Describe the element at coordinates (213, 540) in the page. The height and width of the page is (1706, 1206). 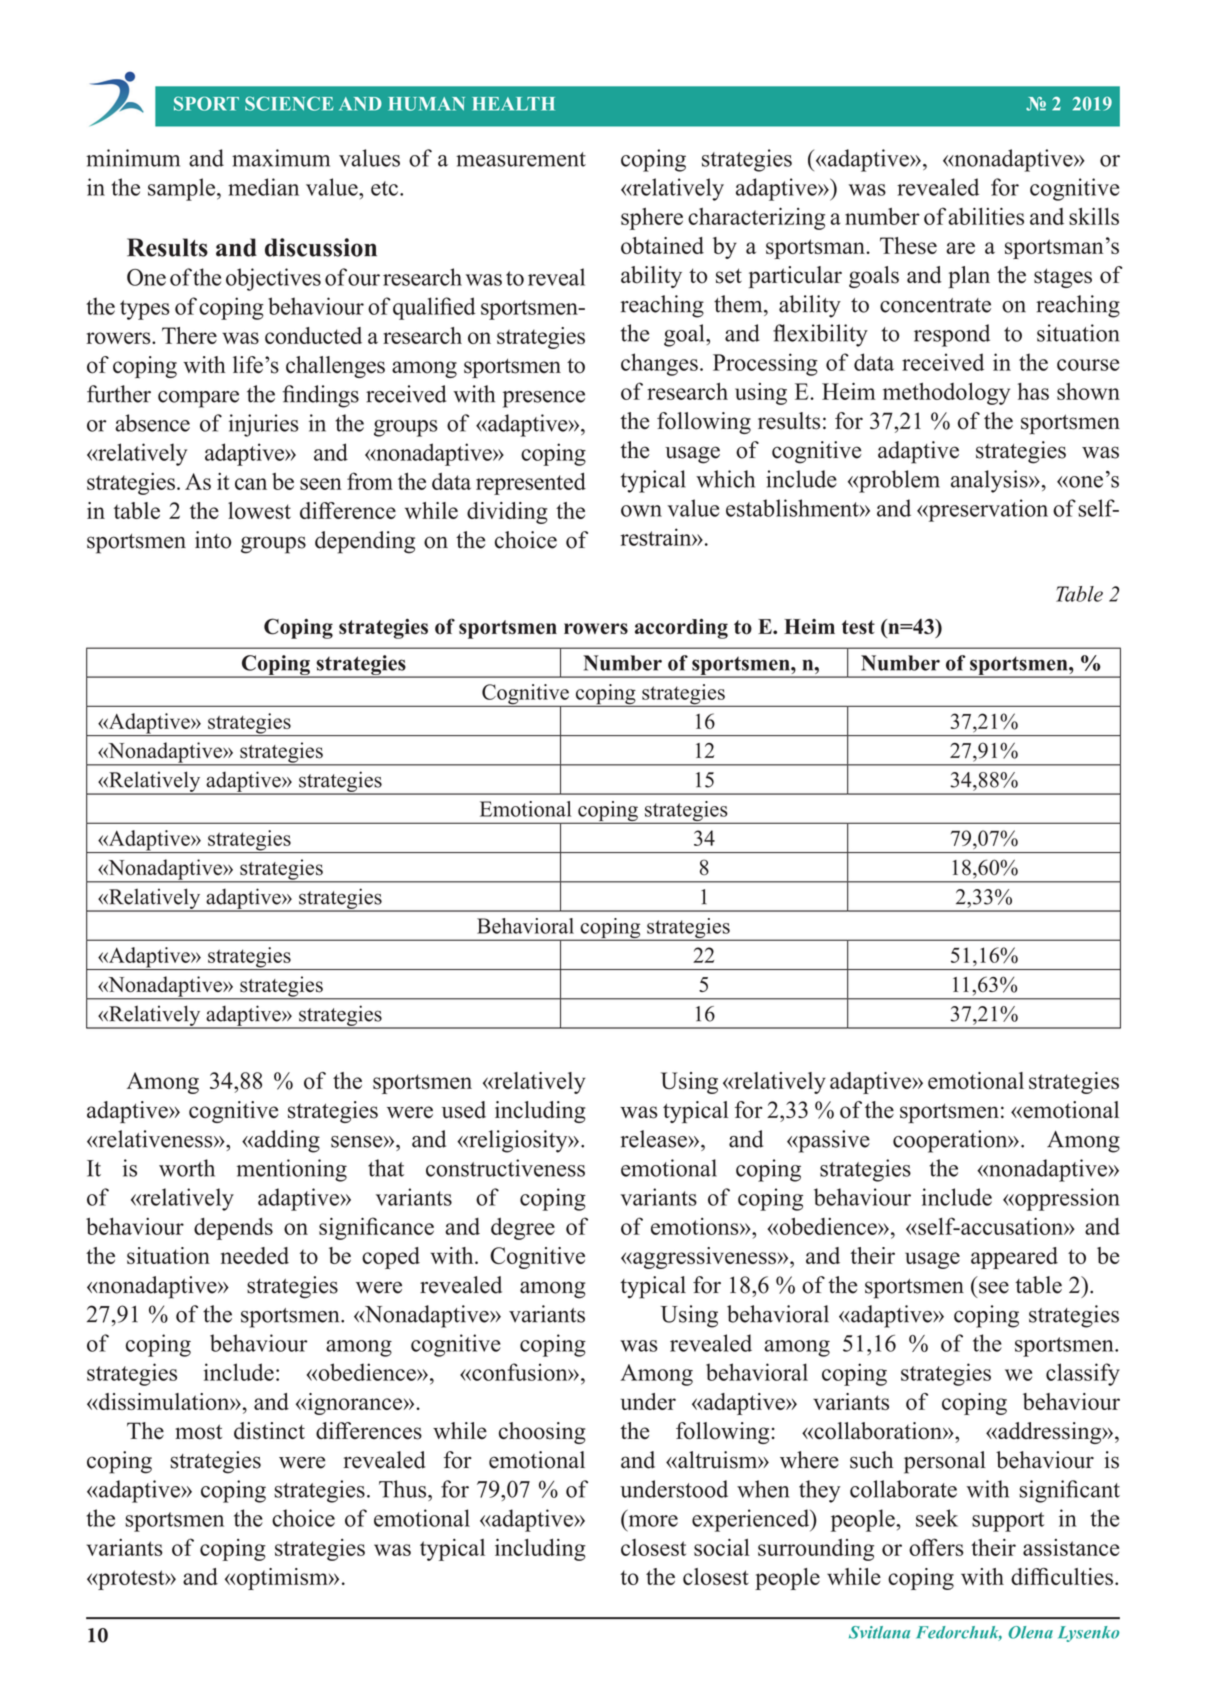
I see `into` at that location.
